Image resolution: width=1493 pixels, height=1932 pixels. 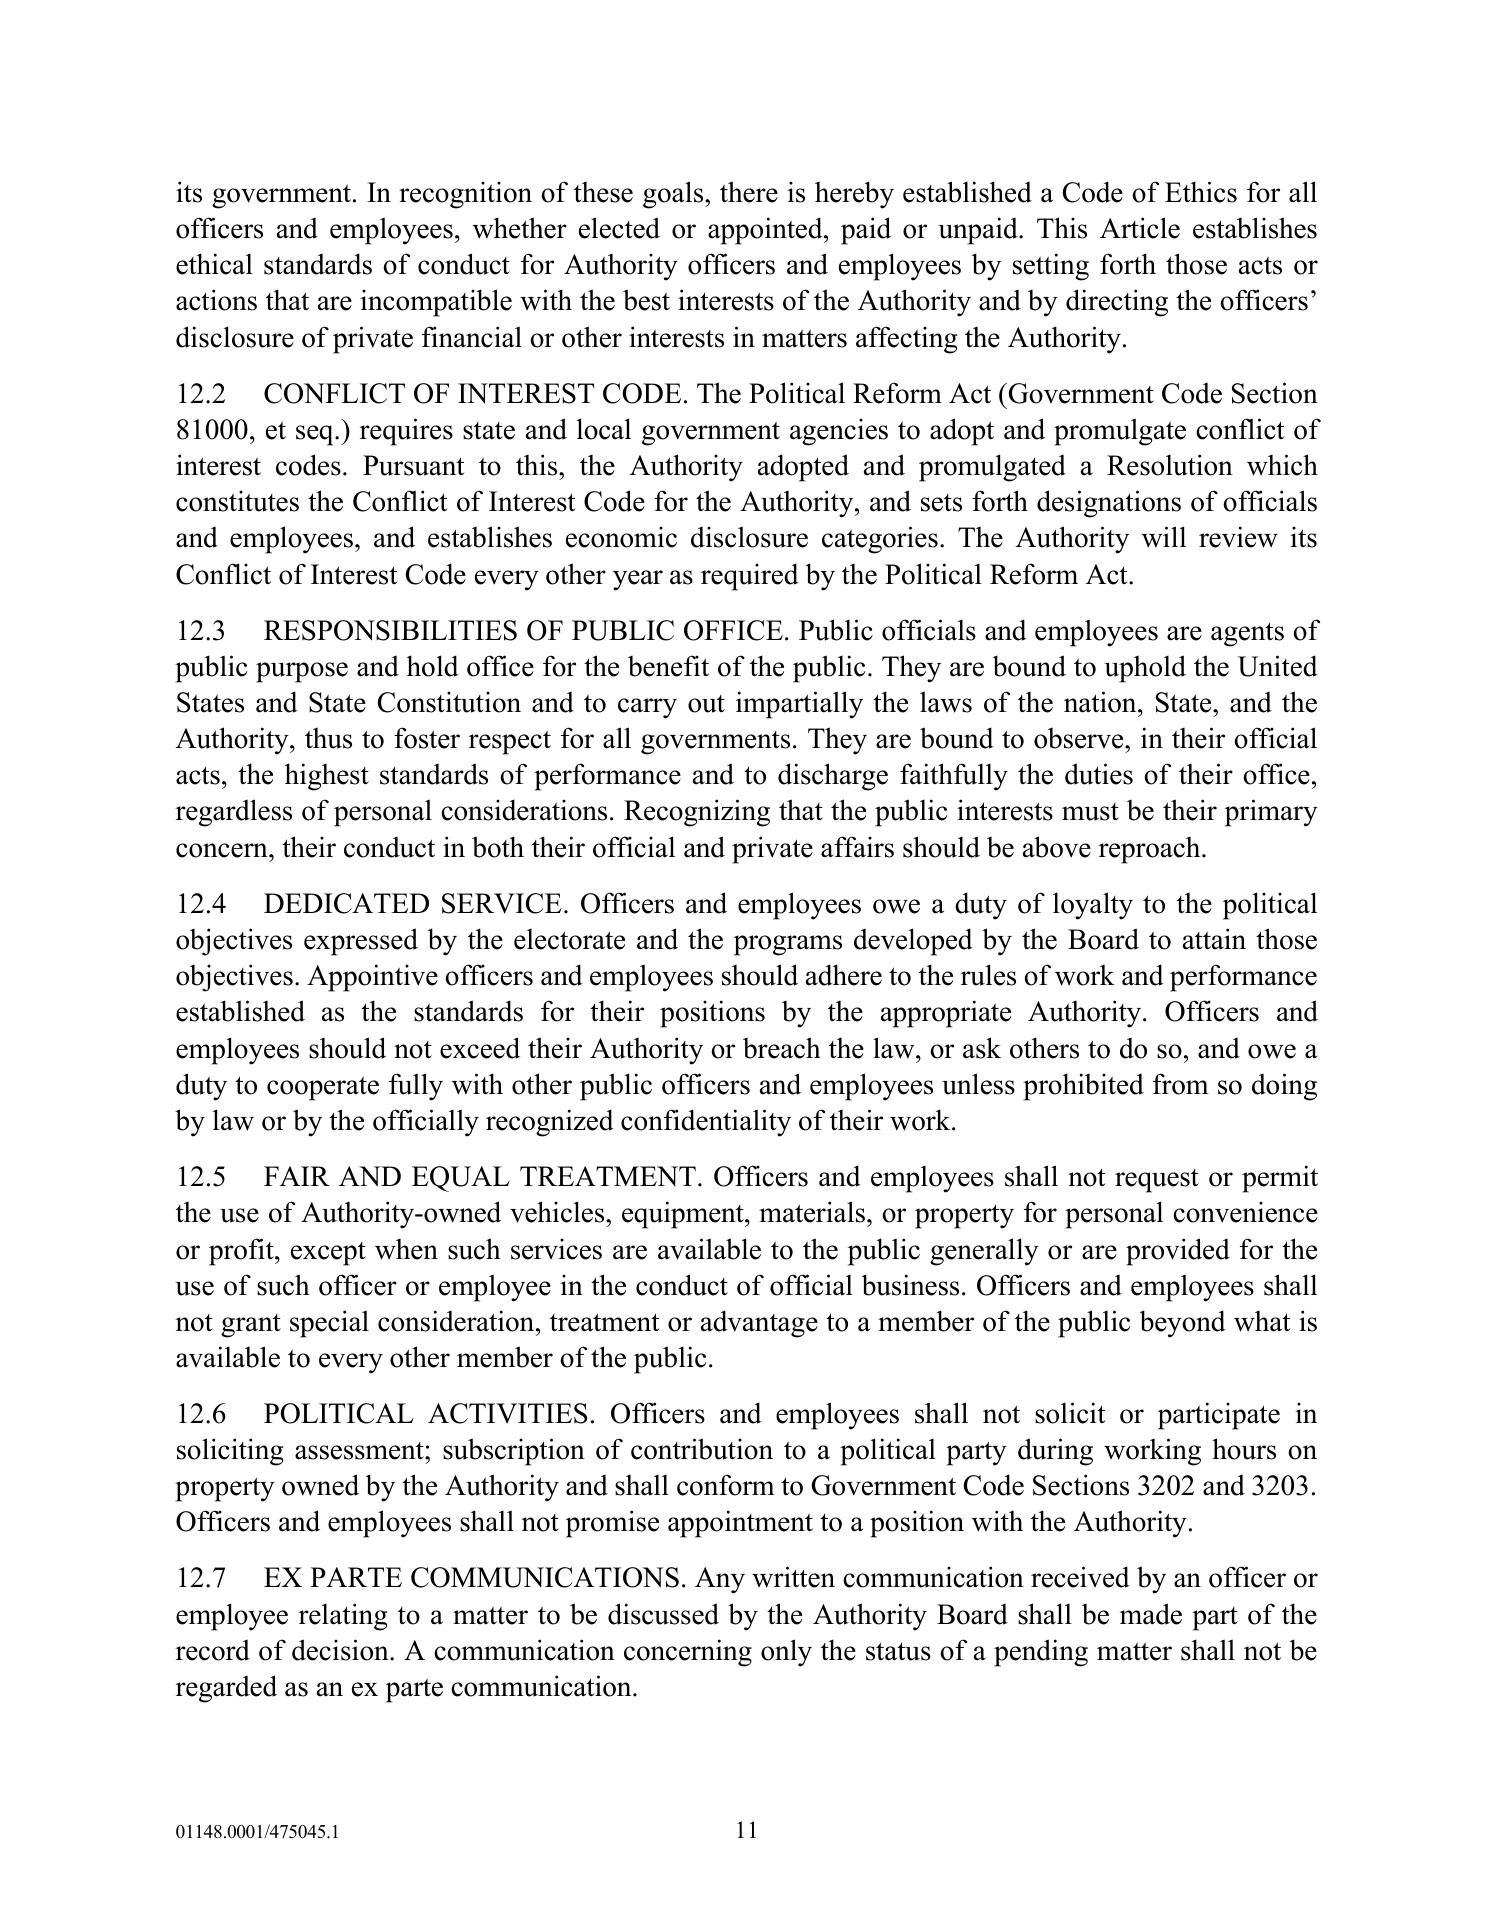 What do you see at coordinates (786, 1653) in the document?
I see `only` at bounding box center [786, 1653].
